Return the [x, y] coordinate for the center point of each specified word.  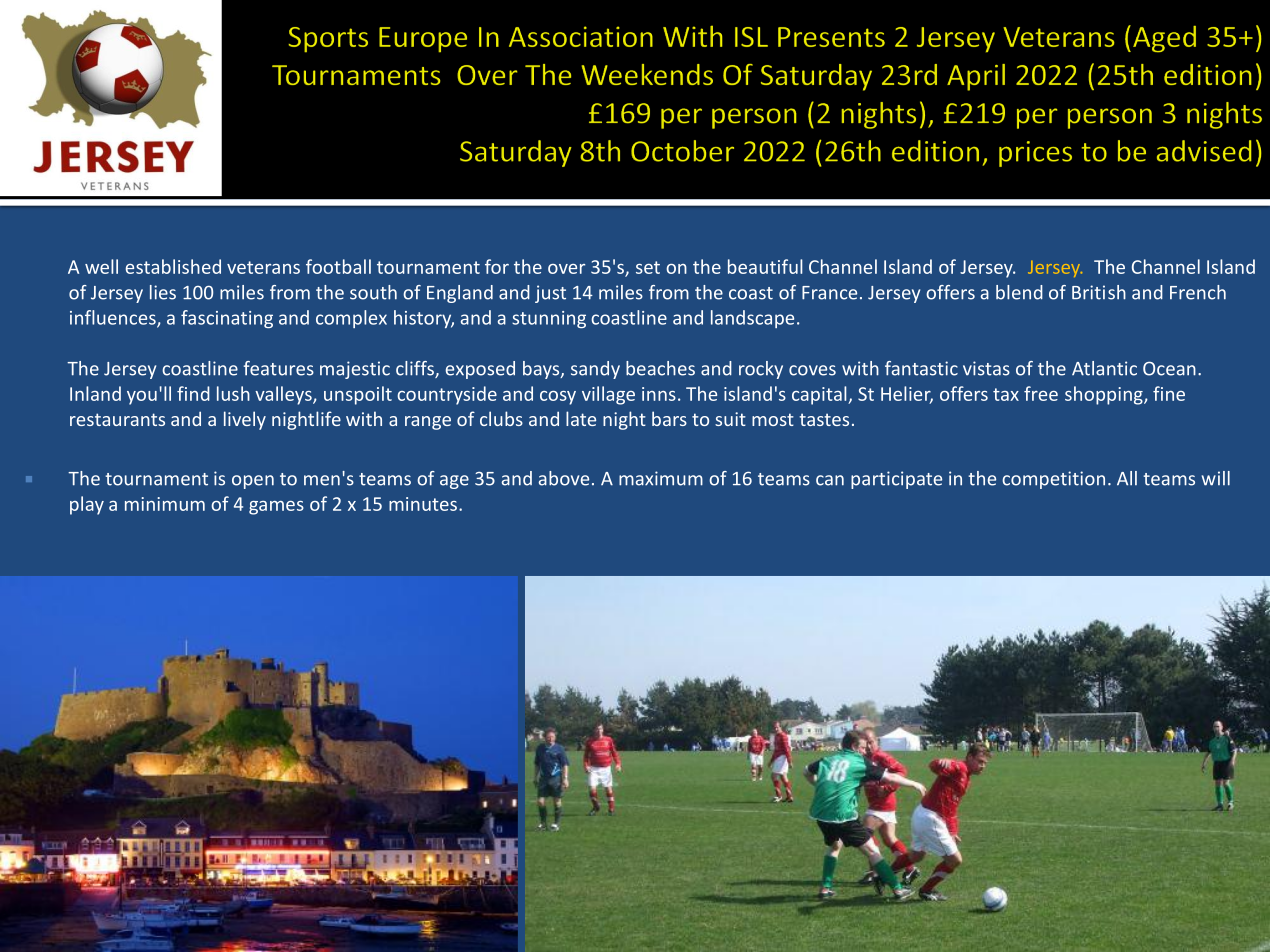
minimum [165, 504]
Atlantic [1104, 368]
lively [245, 420]
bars [669, 418]
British [1099, 292]
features [279, 368]
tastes [824, 419]
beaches [660, 368]
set [648, 267]
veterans [263, 267]
